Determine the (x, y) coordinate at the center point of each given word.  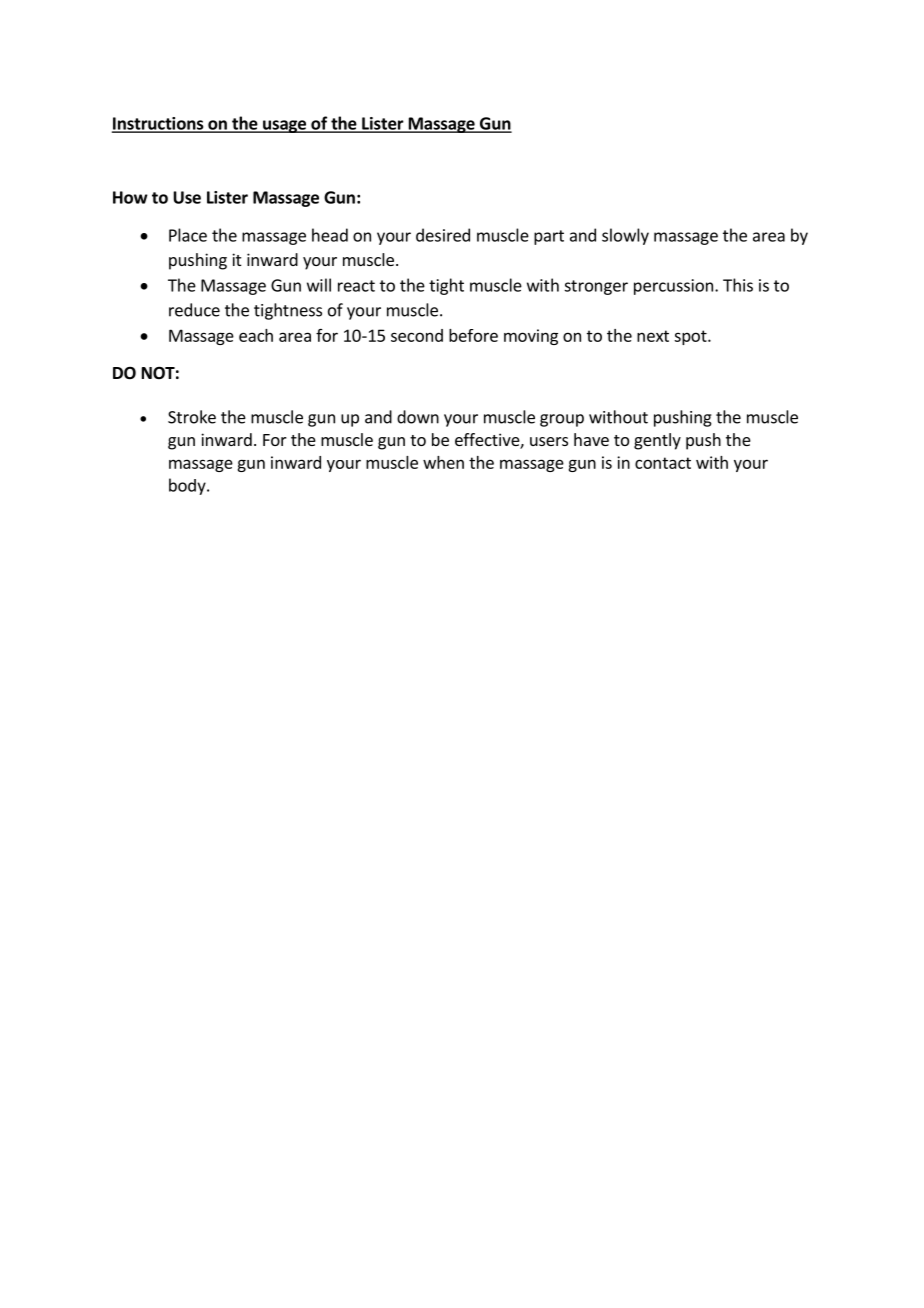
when (443, 462)
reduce (194, 310)
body (188, 486)
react (356, 286)
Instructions (159, 124)
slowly (625, 236)
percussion (673, 287)
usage (284, 126)
